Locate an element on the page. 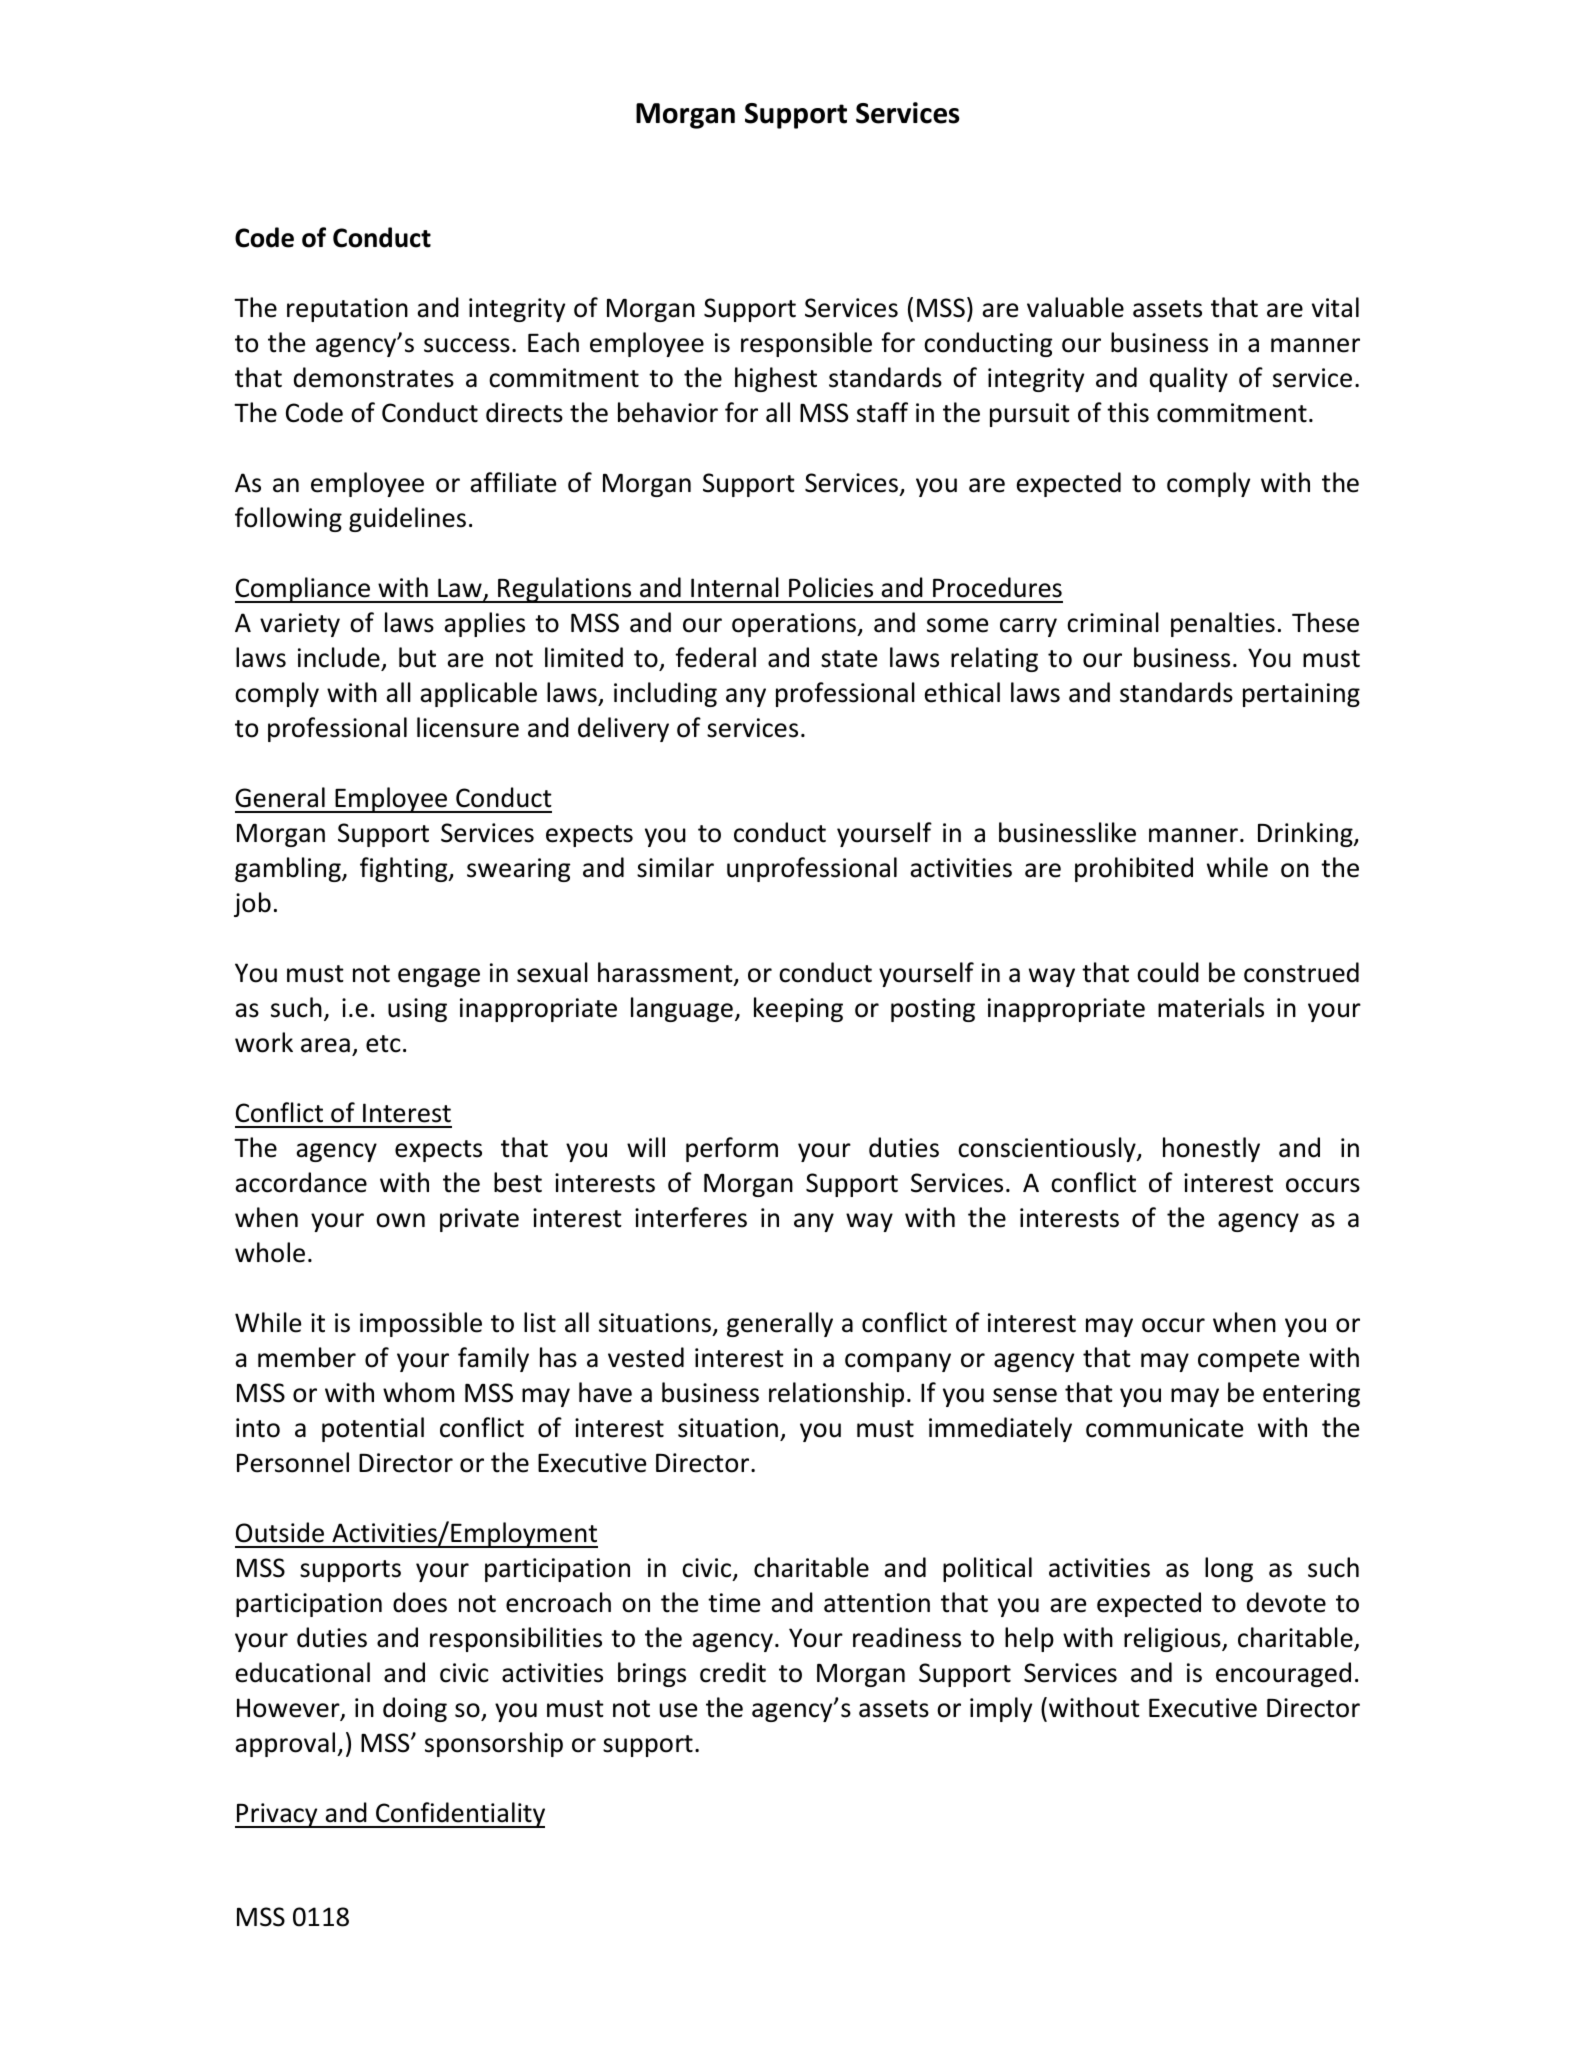 The image size is (1595, 2064). quality is located at coordinates (1189, 379).
